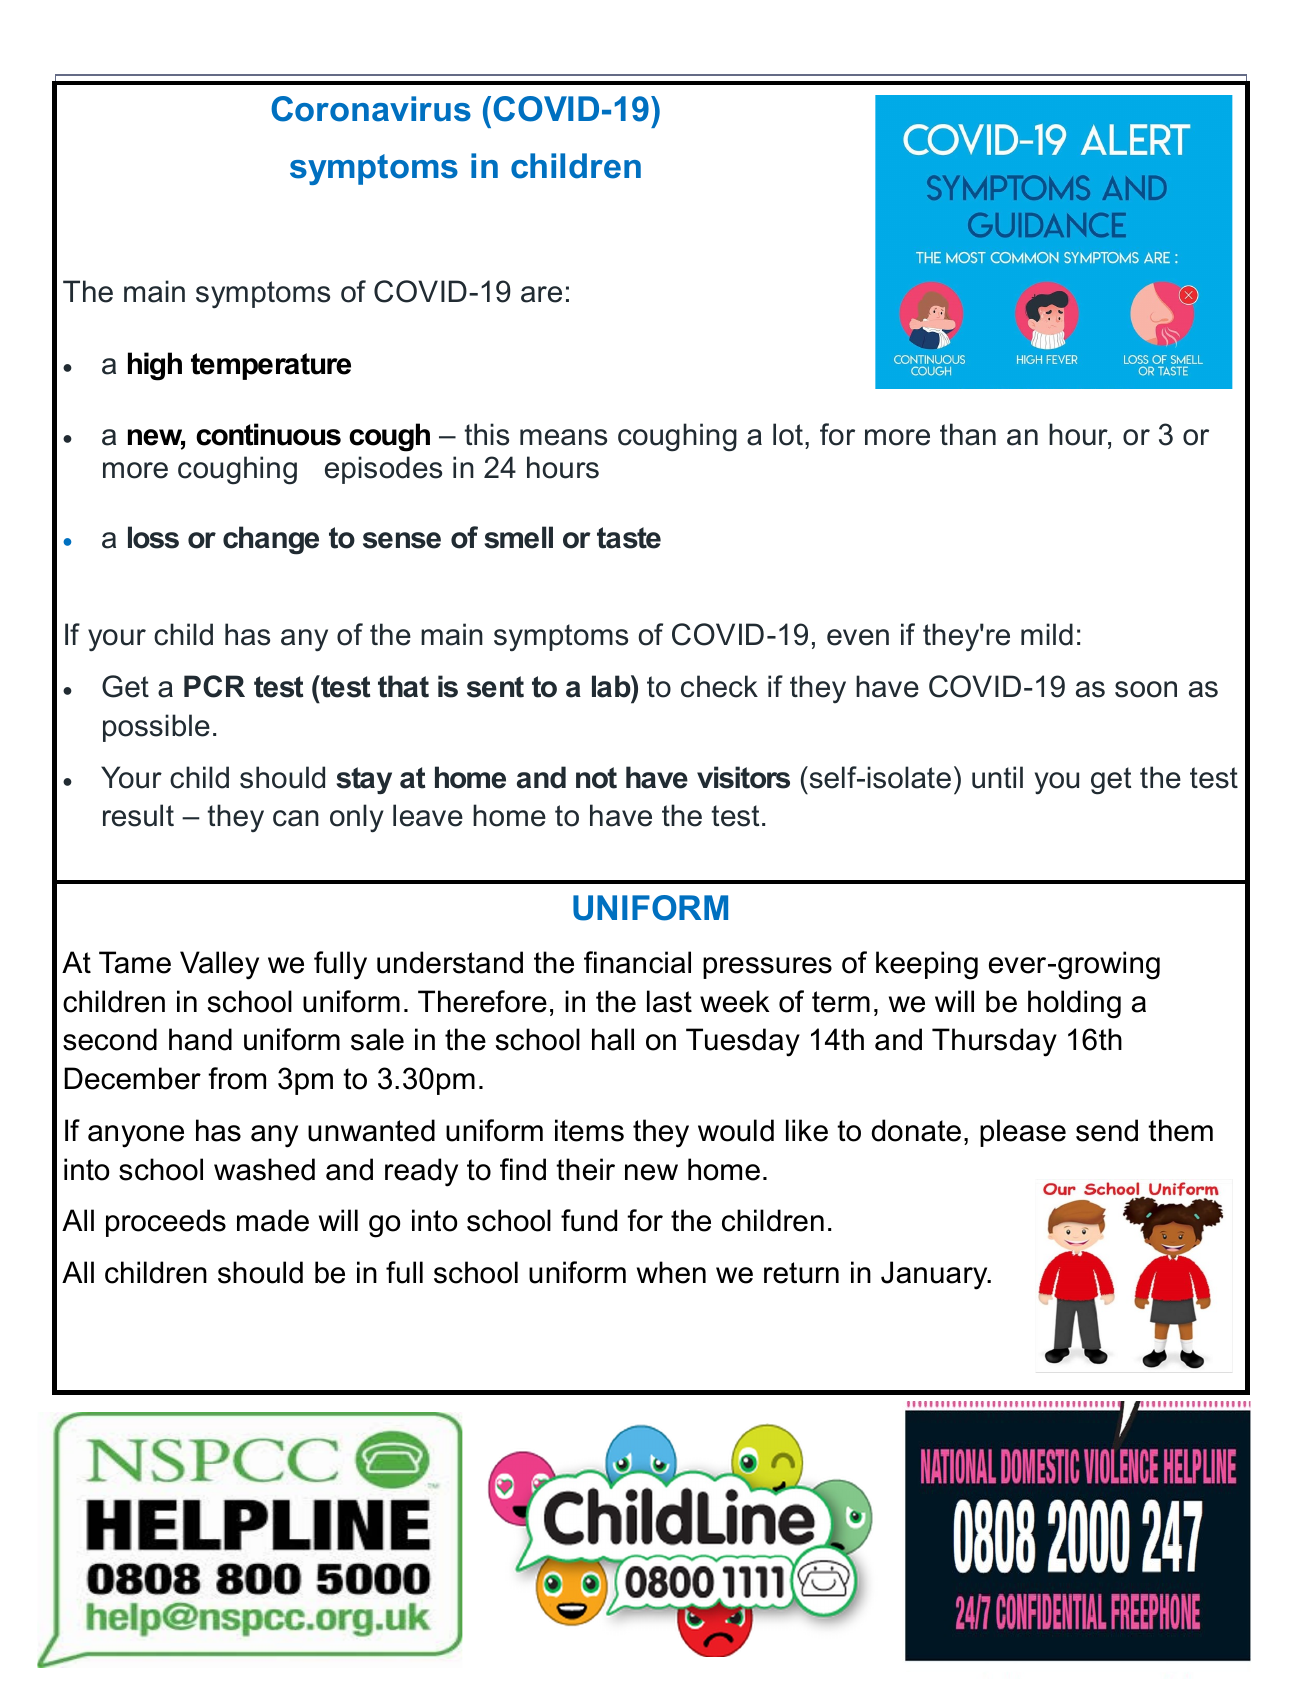 This image has width=1309, height=1694. Describe the element at coordinates (541, 294) in the image. I see `are` at that location.
